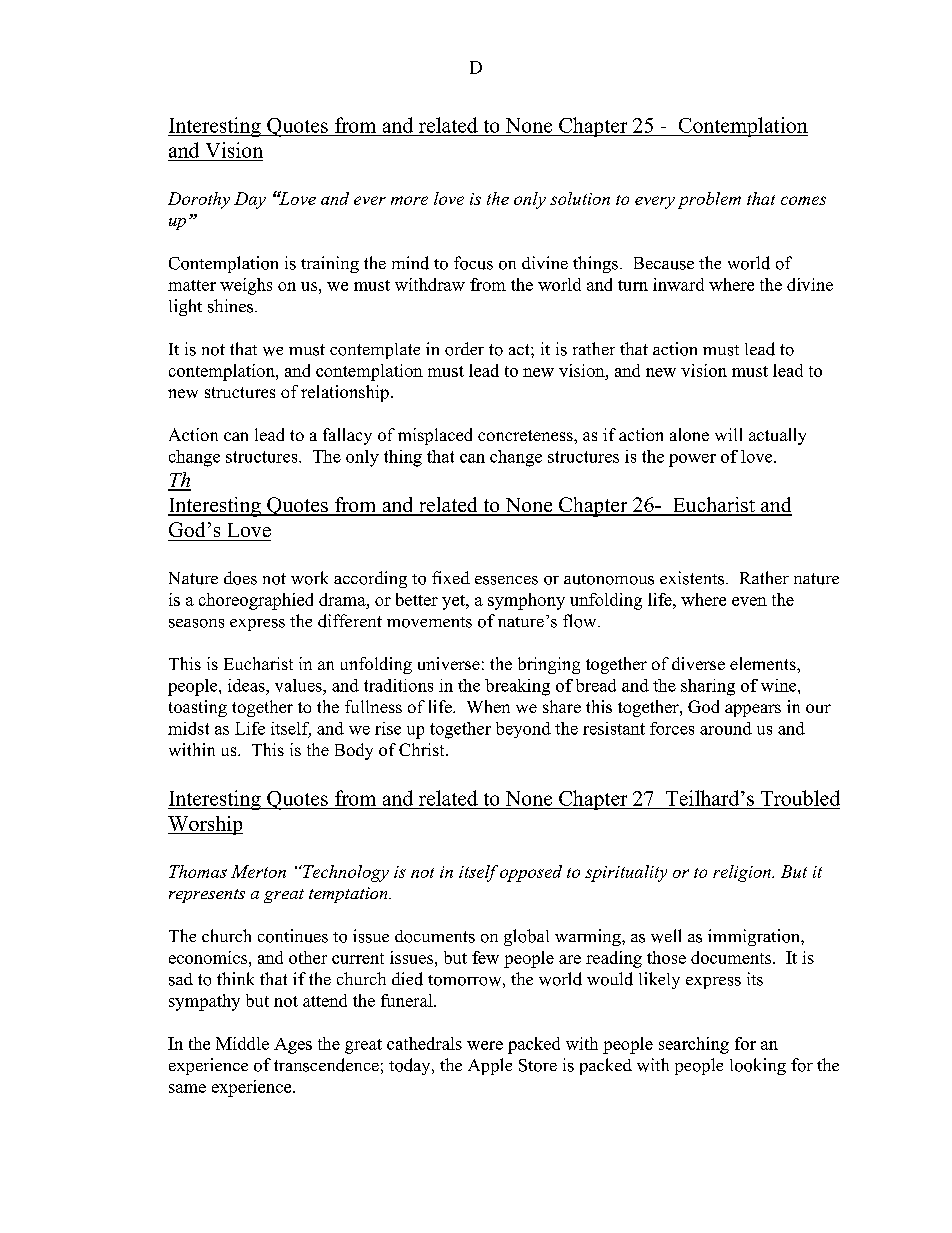 The height and width of the screenshot is (1233, 952). What do you see at coordinates (199, 200) in the screenshot?
I see `Dorothy` at bounding box center [199, 200].
